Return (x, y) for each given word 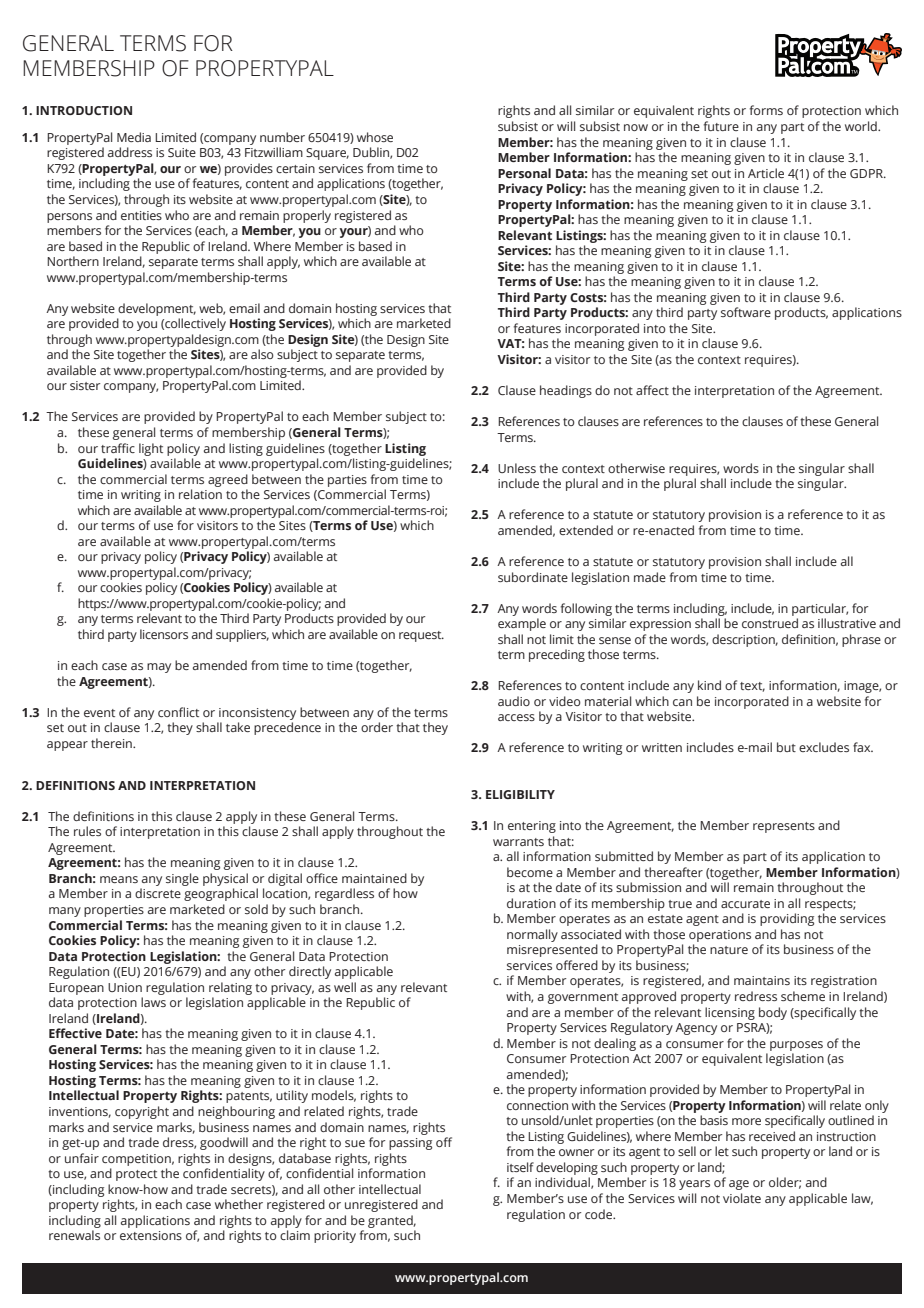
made (650, 577)
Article (766, 173)
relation (200, 494)
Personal (524, 173)
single (182, 879)
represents (784, 827)
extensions (151, 1235)
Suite (182, 152)
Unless (517, 468)
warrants (518, 842)
